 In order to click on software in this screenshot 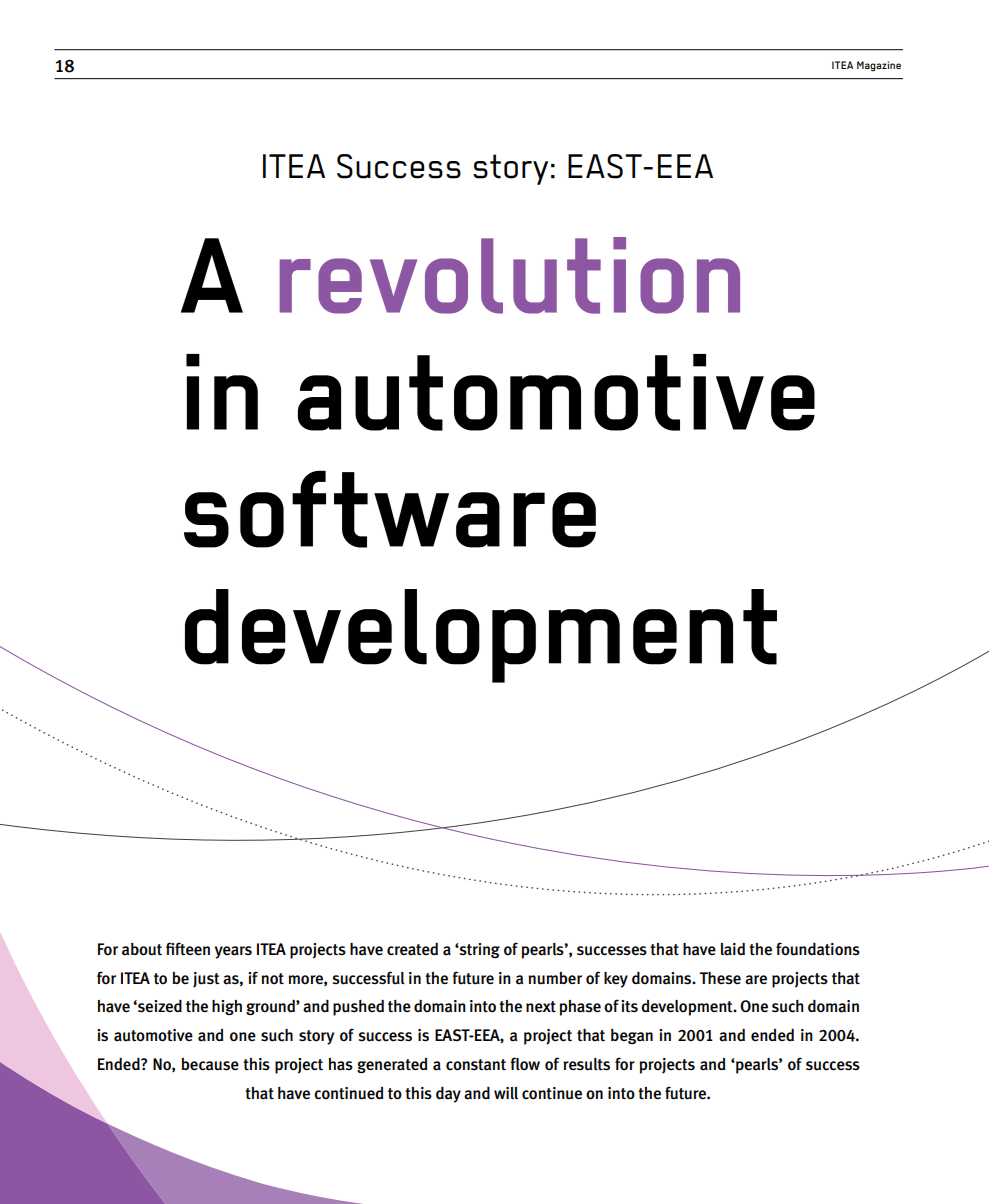, I will do `click(390, 509)`.
